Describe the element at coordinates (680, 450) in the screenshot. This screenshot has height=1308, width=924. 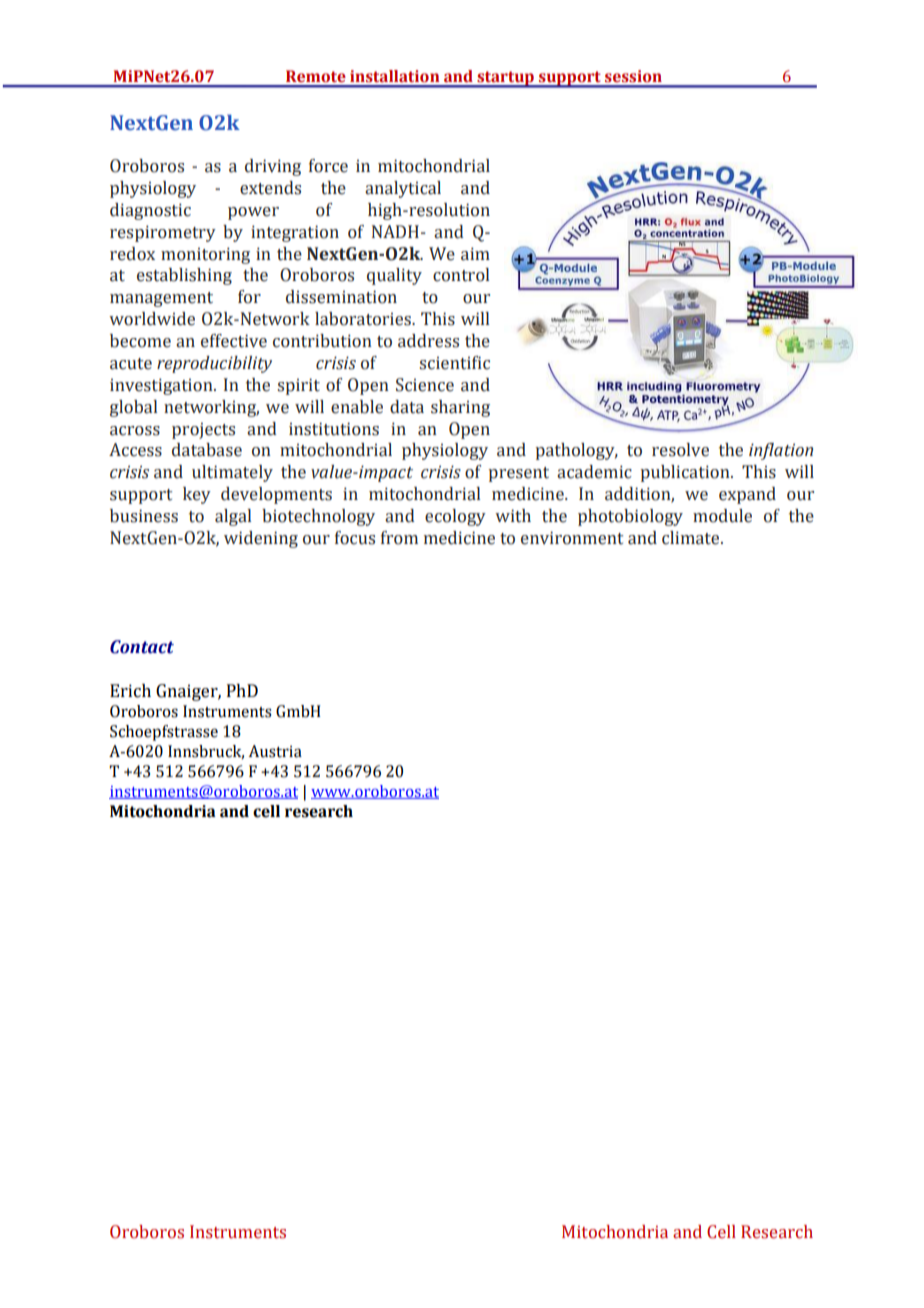
I see `resolve` at that location.
